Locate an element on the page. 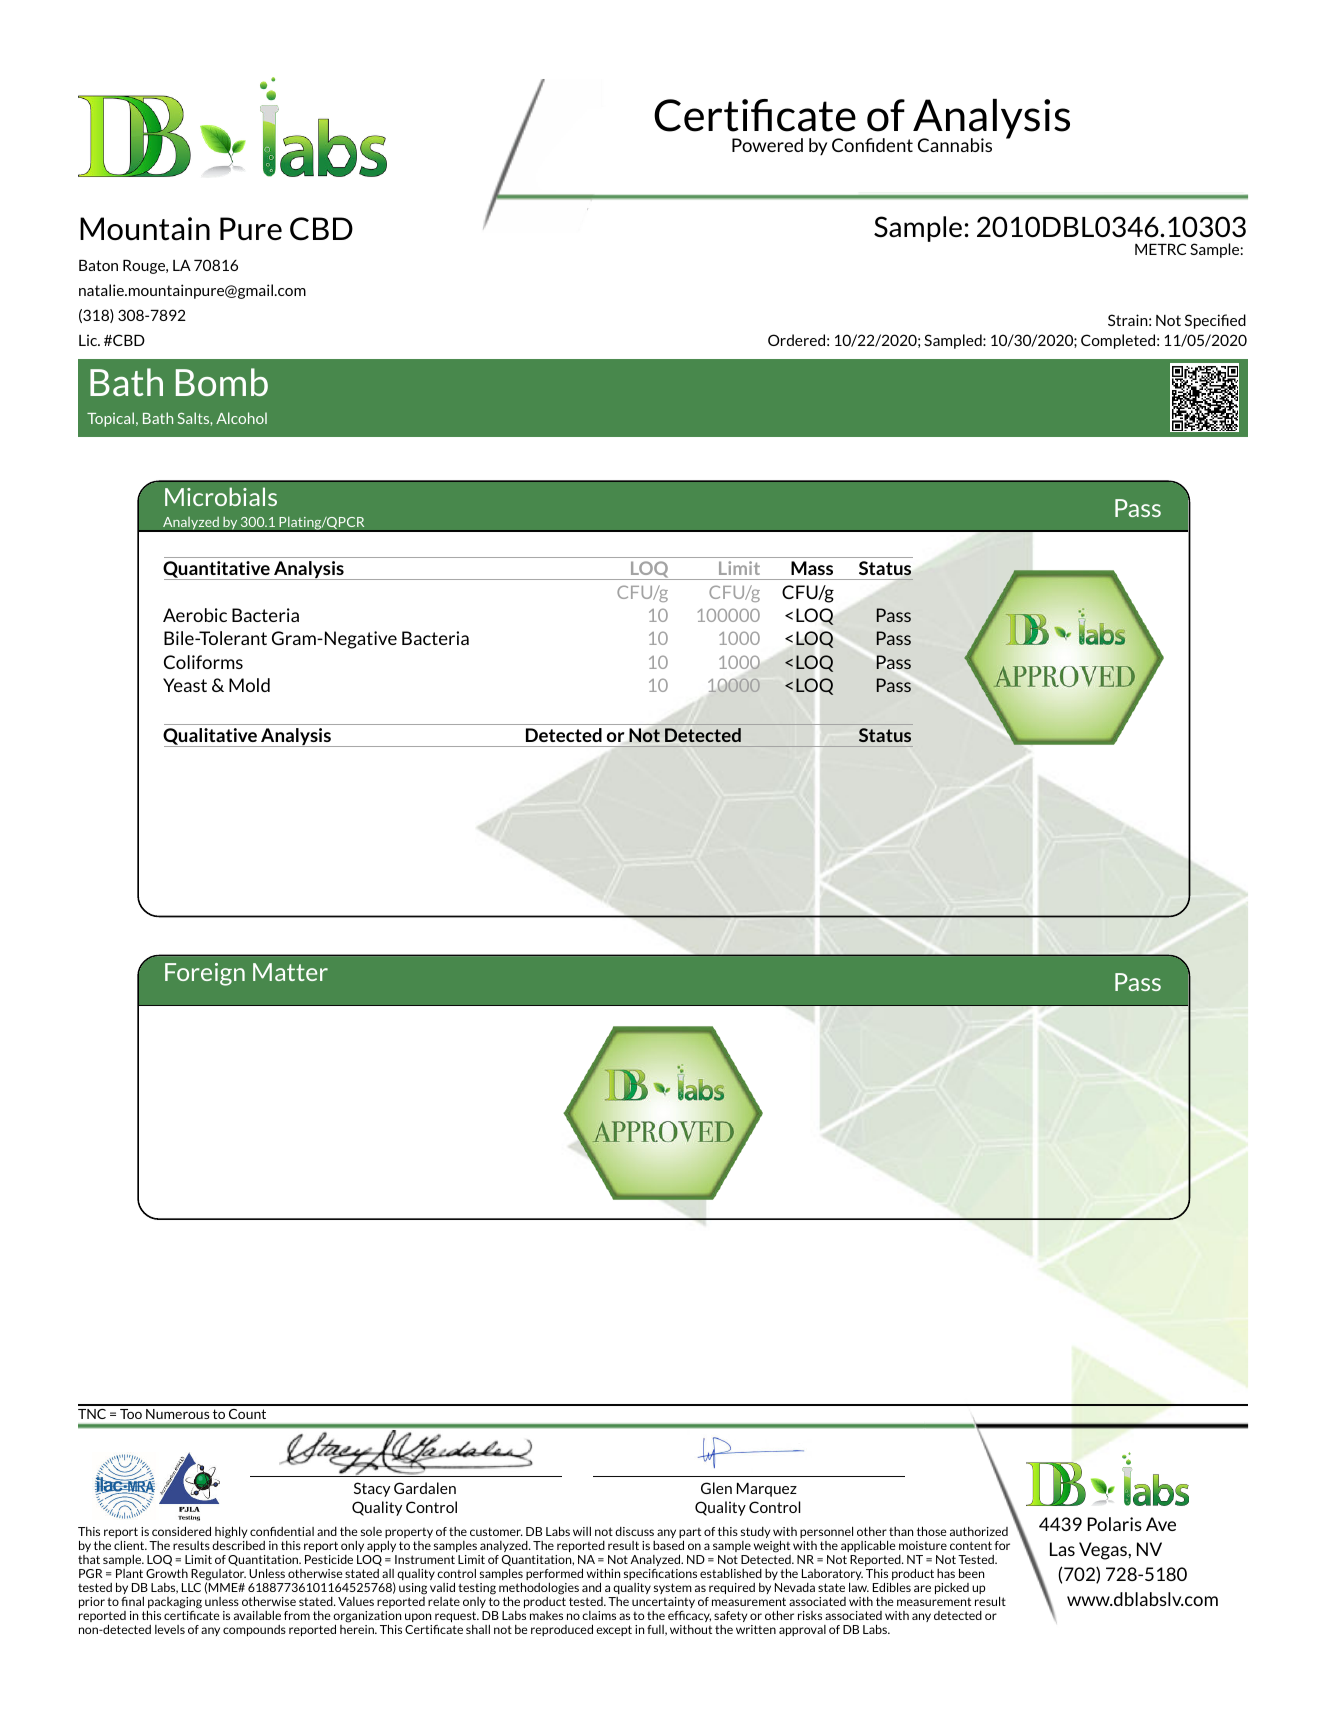 The image size is (1326, 1716). Baton is located at coordinates (98, 265).
